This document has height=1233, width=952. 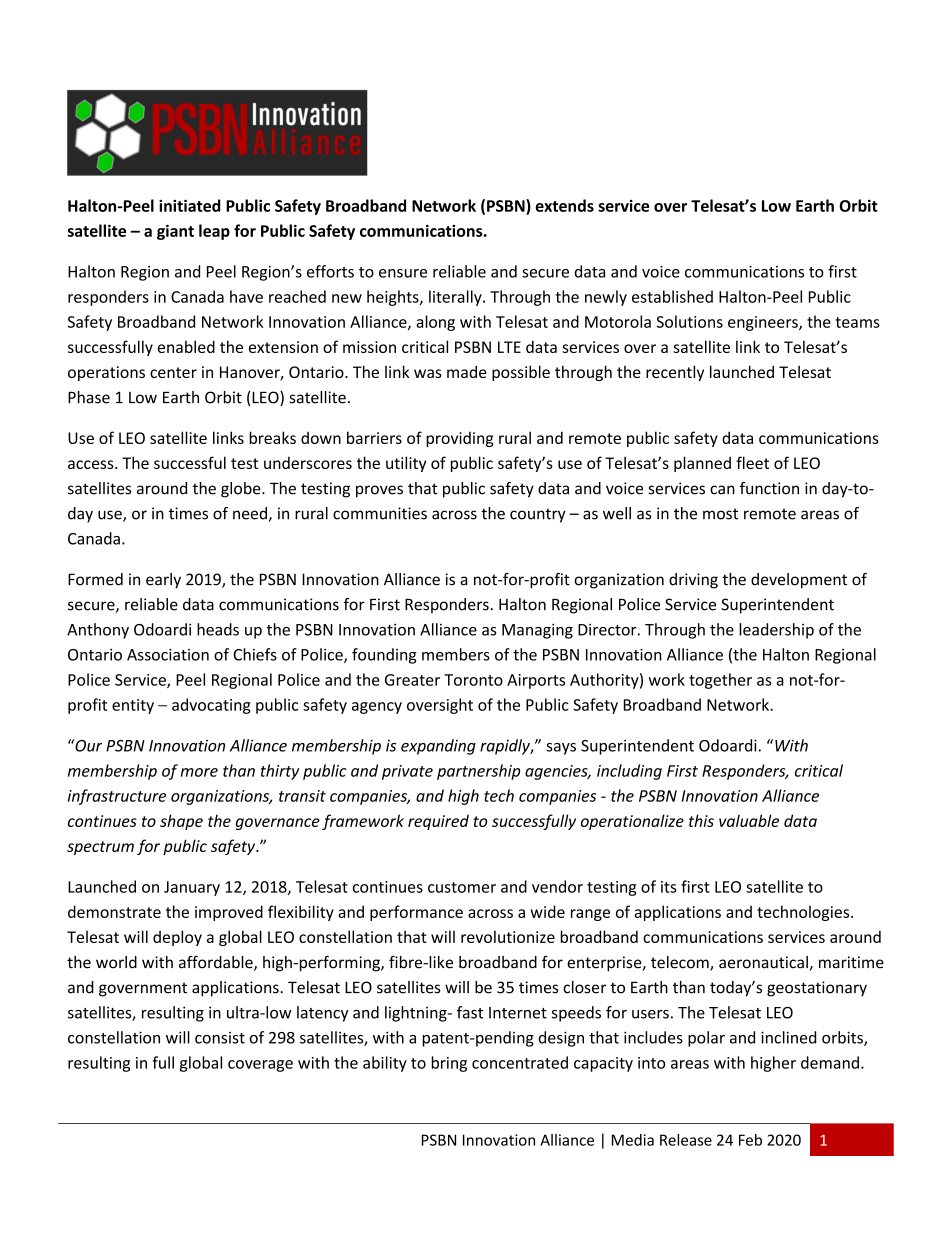 I want to click on established, so click(x=672, y=296).
